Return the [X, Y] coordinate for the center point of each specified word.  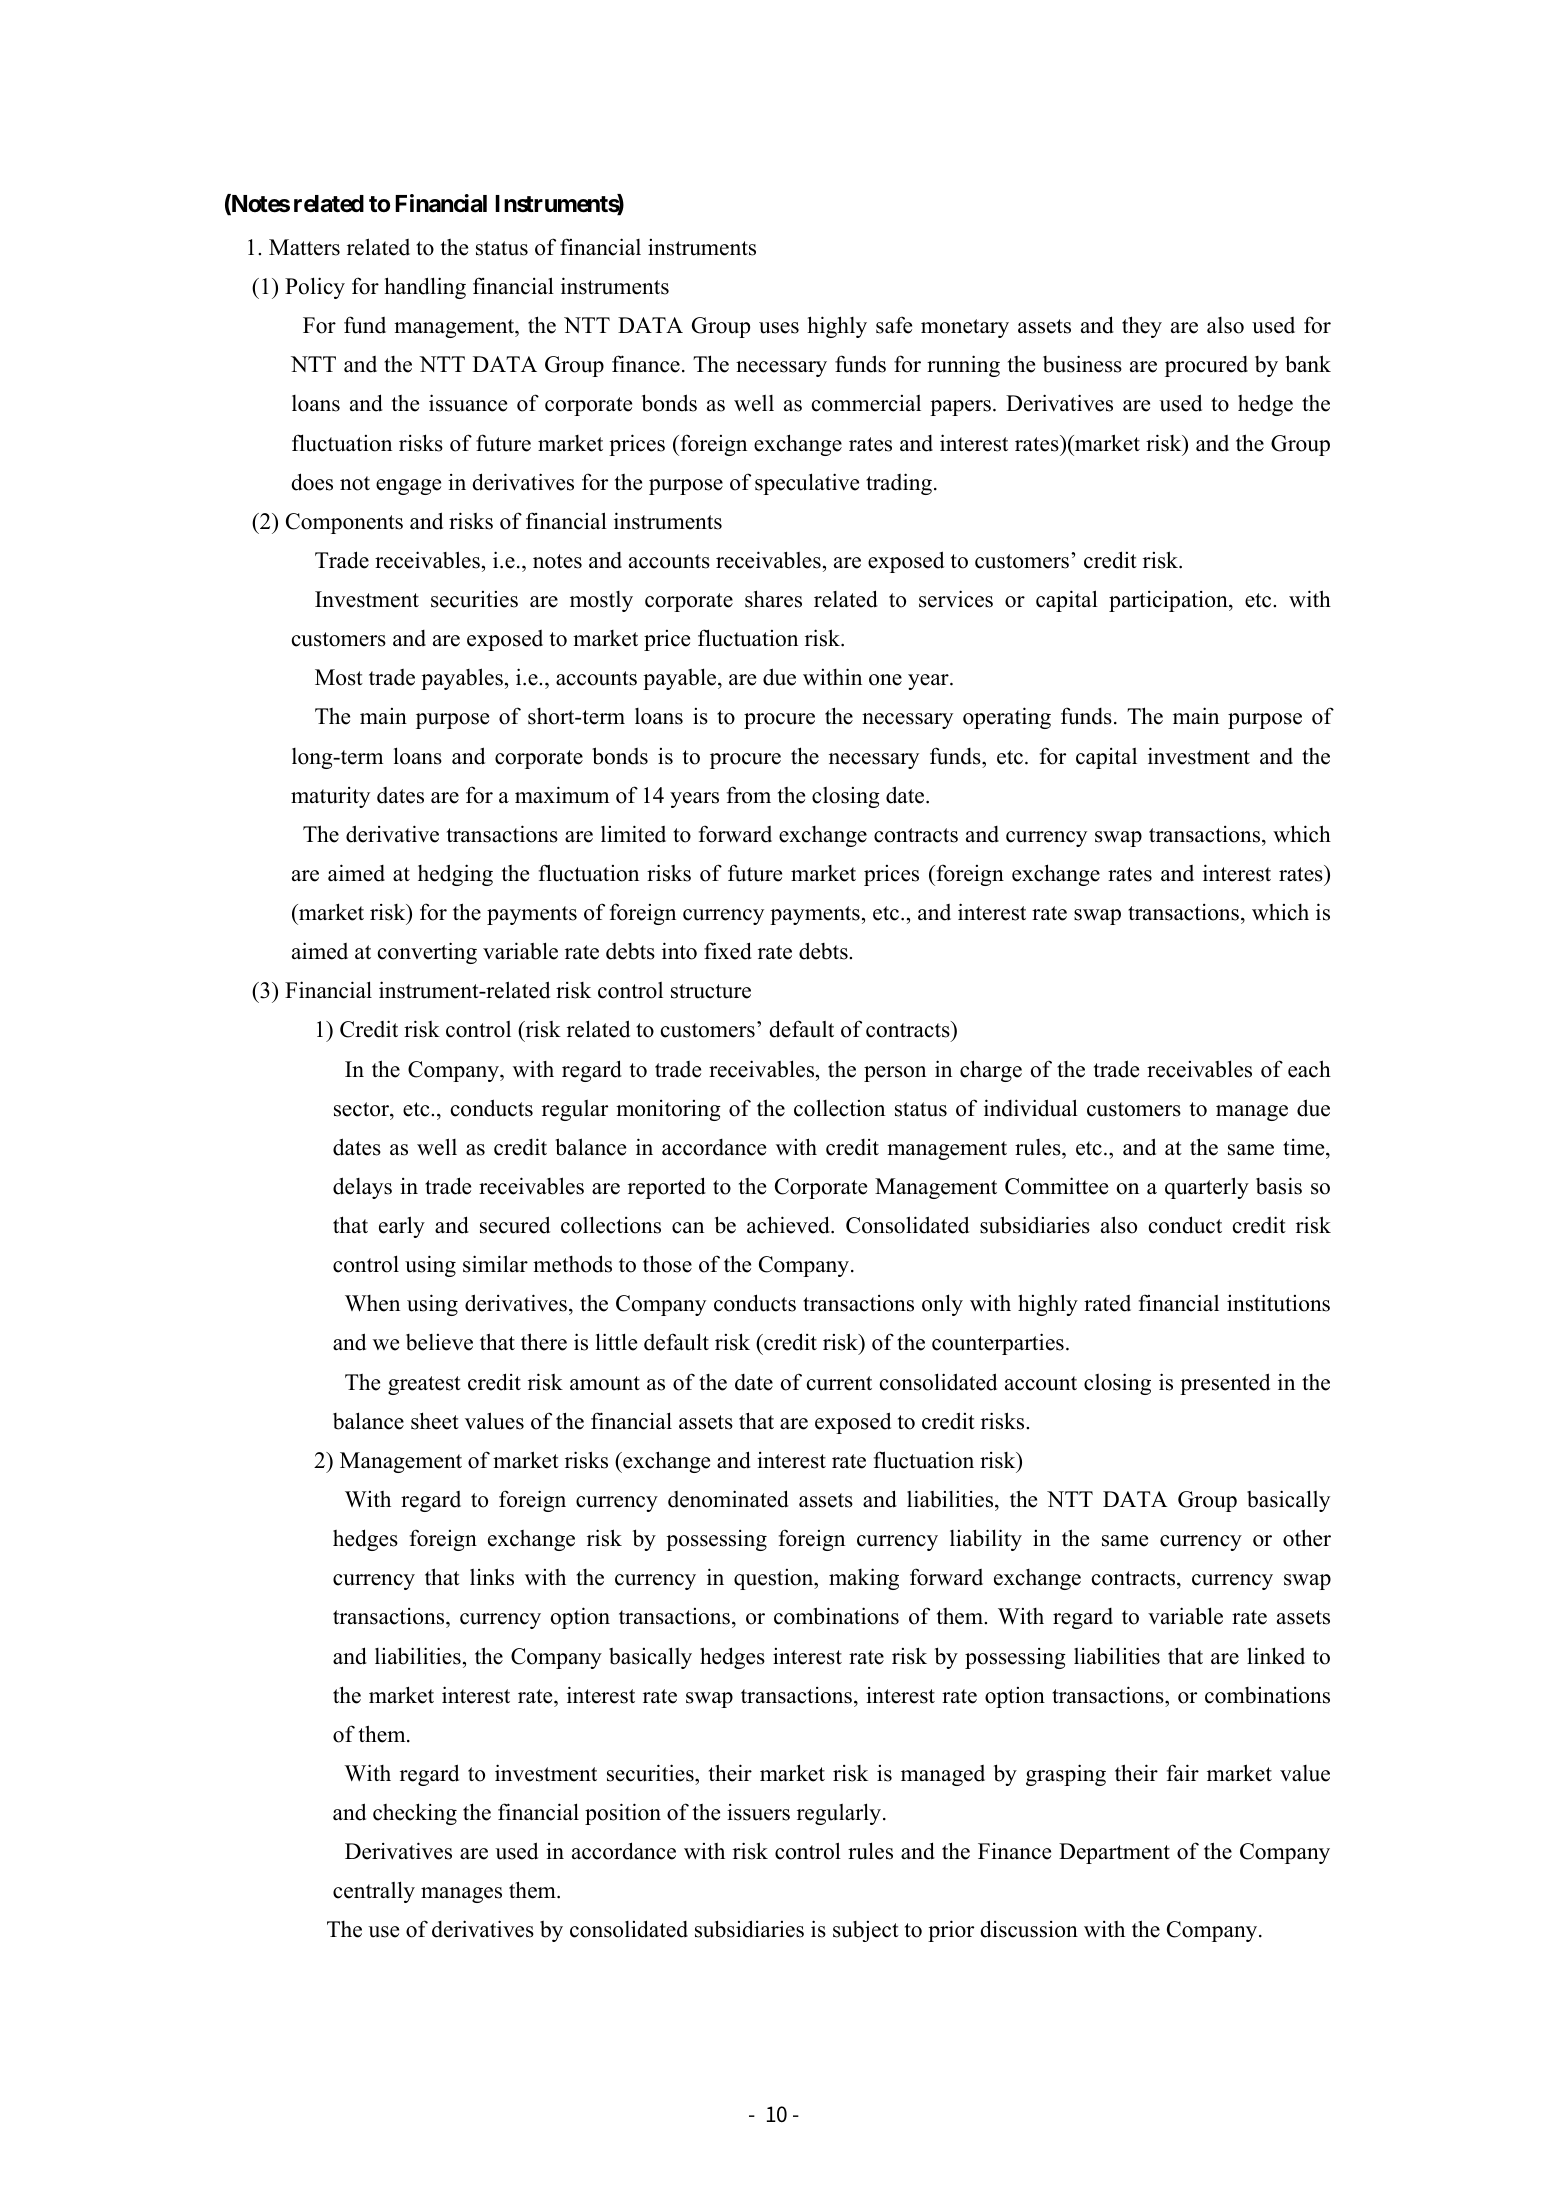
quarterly [1207, 1188]
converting [427, 953]
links [492, 1577]
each [1309, 1069]
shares [773, 599]
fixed [728, 951]
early [402, 1227]
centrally [374, 1892]
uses [779, 328]
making [864, 1579]
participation [1169, 601]
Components [344, 523]
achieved [789, 1225]
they [1142, 327]
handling [425, 288]
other [1307, 1538]
